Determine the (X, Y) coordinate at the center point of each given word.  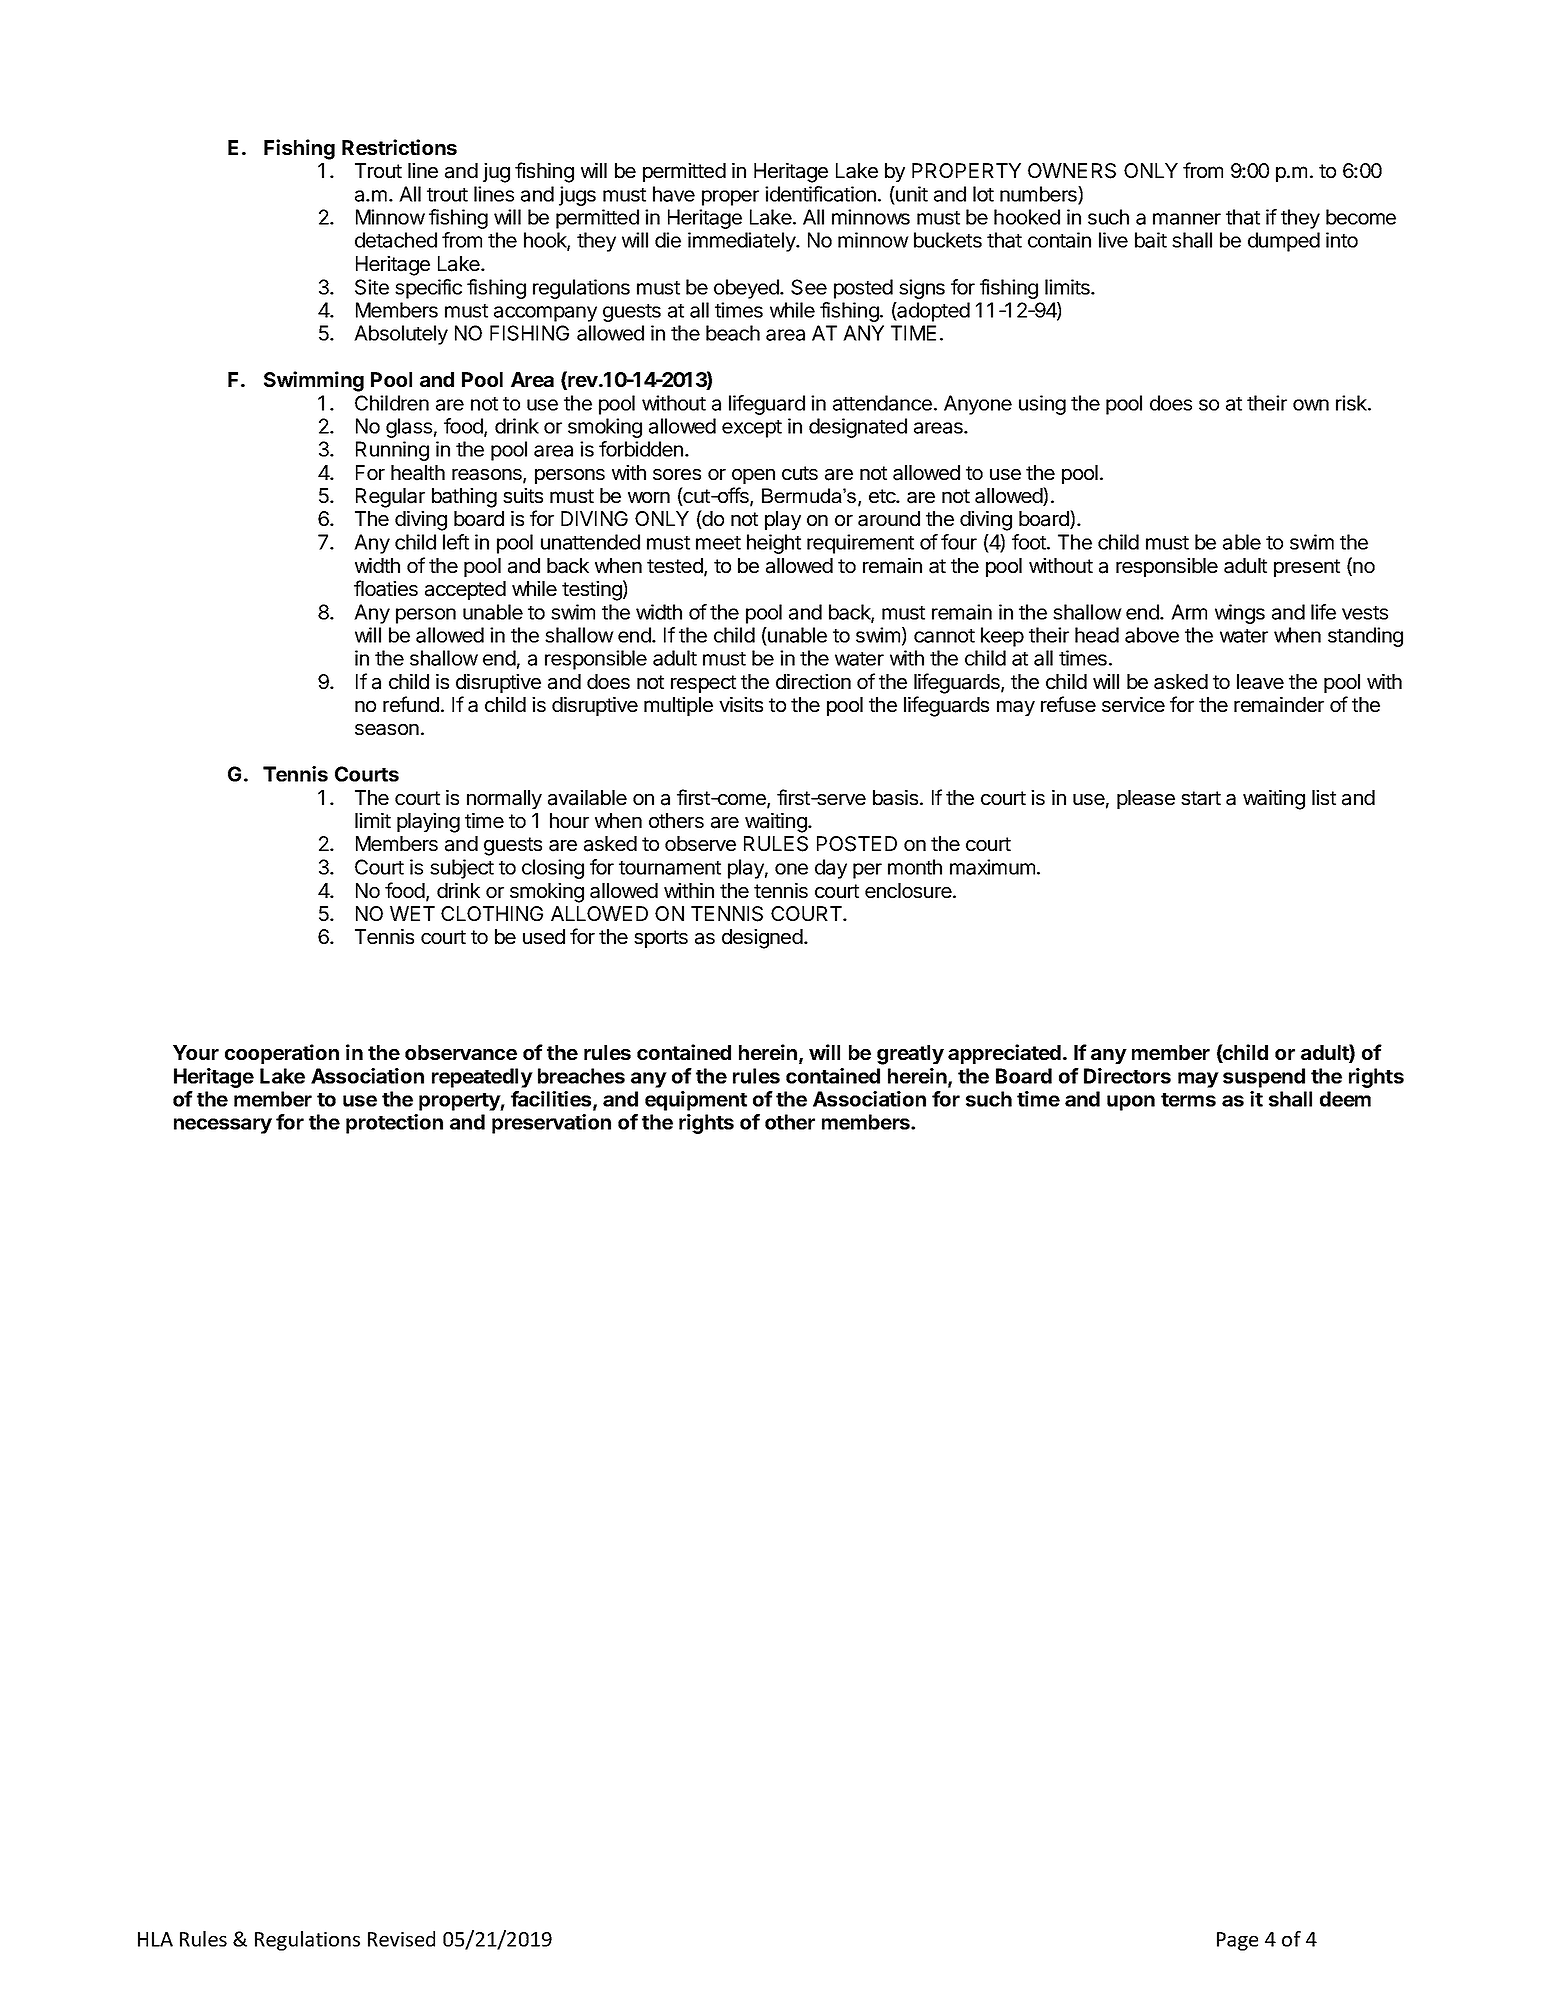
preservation (551, 1124)
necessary (223, 1126)
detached (396, 240)
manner (1187, 219)
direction (813, 681)
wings (1240, 614)
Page (1237, 1941)
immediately (742, 242)
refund (411, 704)
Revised (401, 1939)
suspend (1264, 1078)
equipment (696, 1101)
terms (1188, 1100)
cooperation (282, 1054)
